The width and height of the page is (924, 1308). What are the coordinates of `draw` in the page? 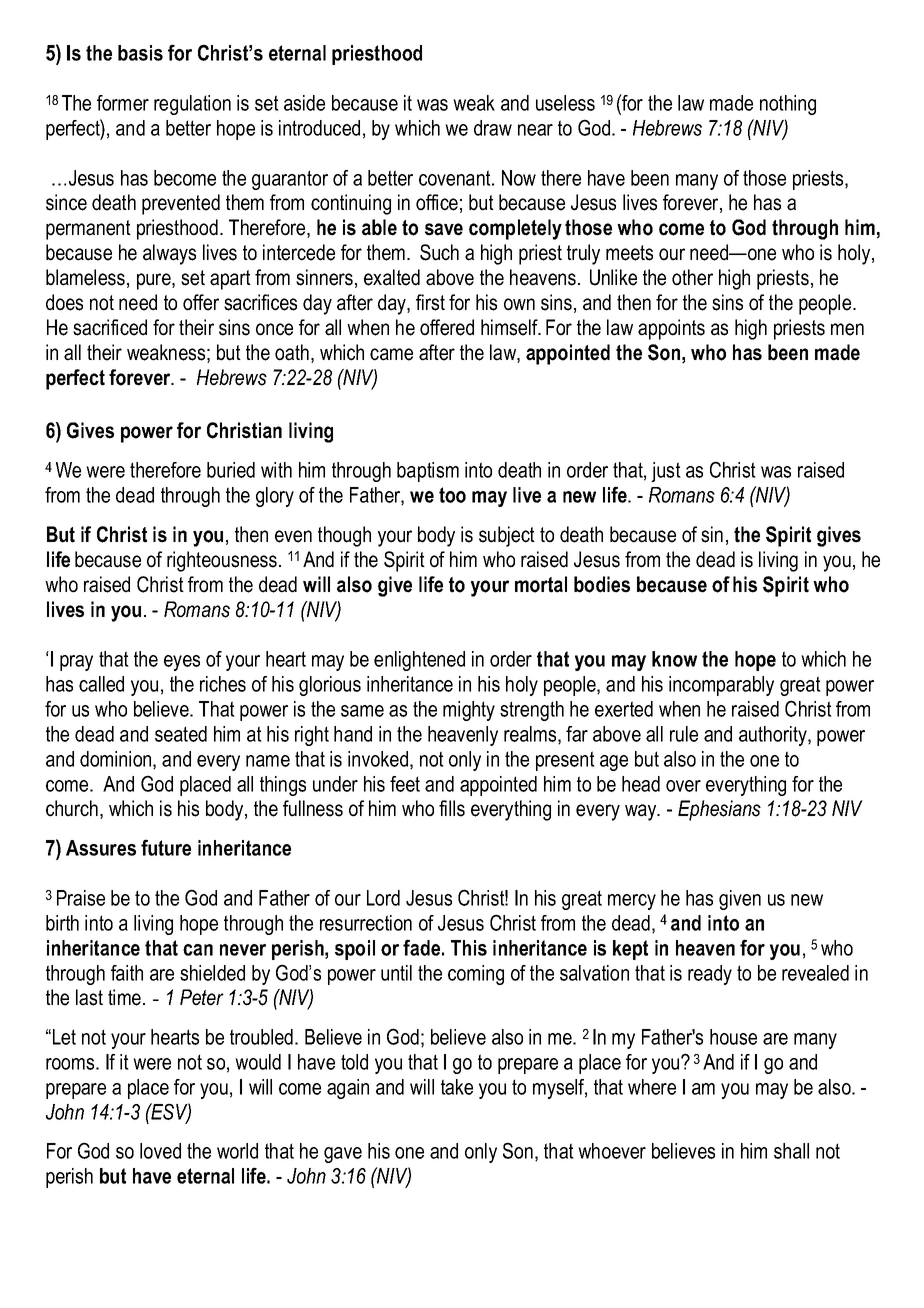 It's located at (493, 128).
